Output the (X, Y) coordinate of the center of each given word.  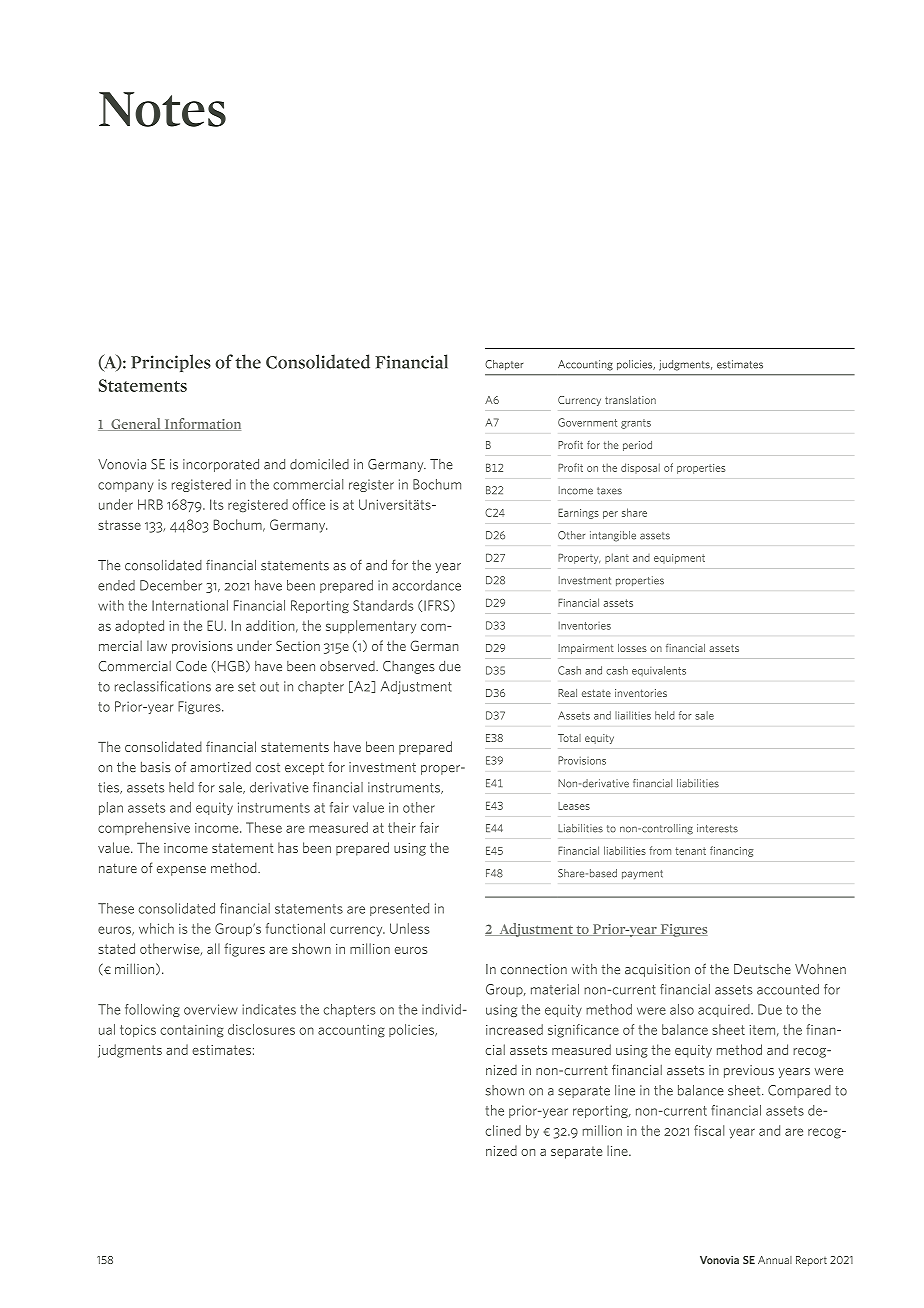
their (402, 827)
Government (587, 422)
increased (514, 1029)
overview (211, 1009)
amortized (220, 767)
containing (192, 1031)
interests (717, 828)
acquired (725, 1010)
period (637, 446)
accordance (426, 585)
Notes (162, 109)
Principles (171, 363)
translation (630, 400)
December (171, 585)
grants (636, 424)
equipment (679, 559)
